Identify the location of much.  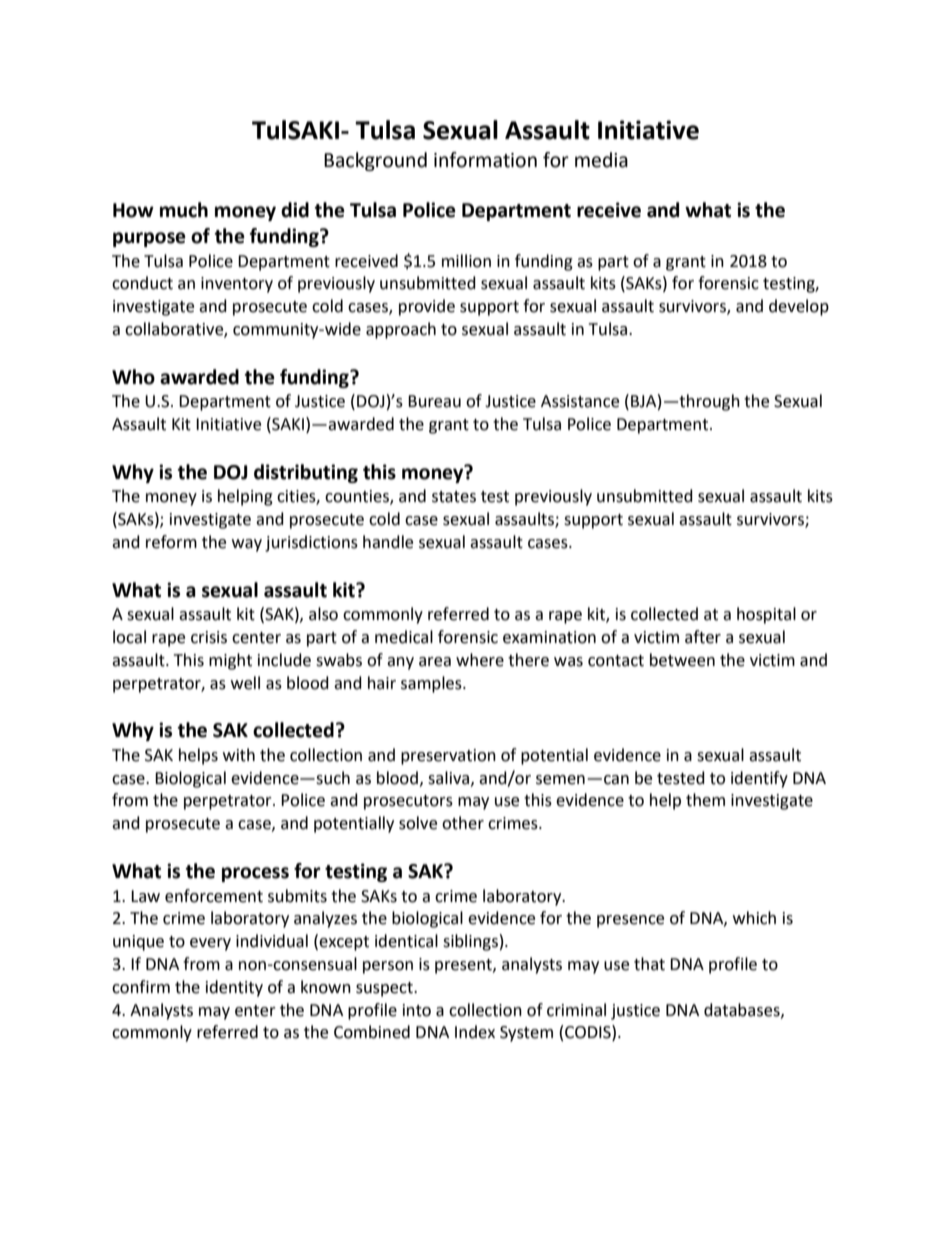
(184, 210).
